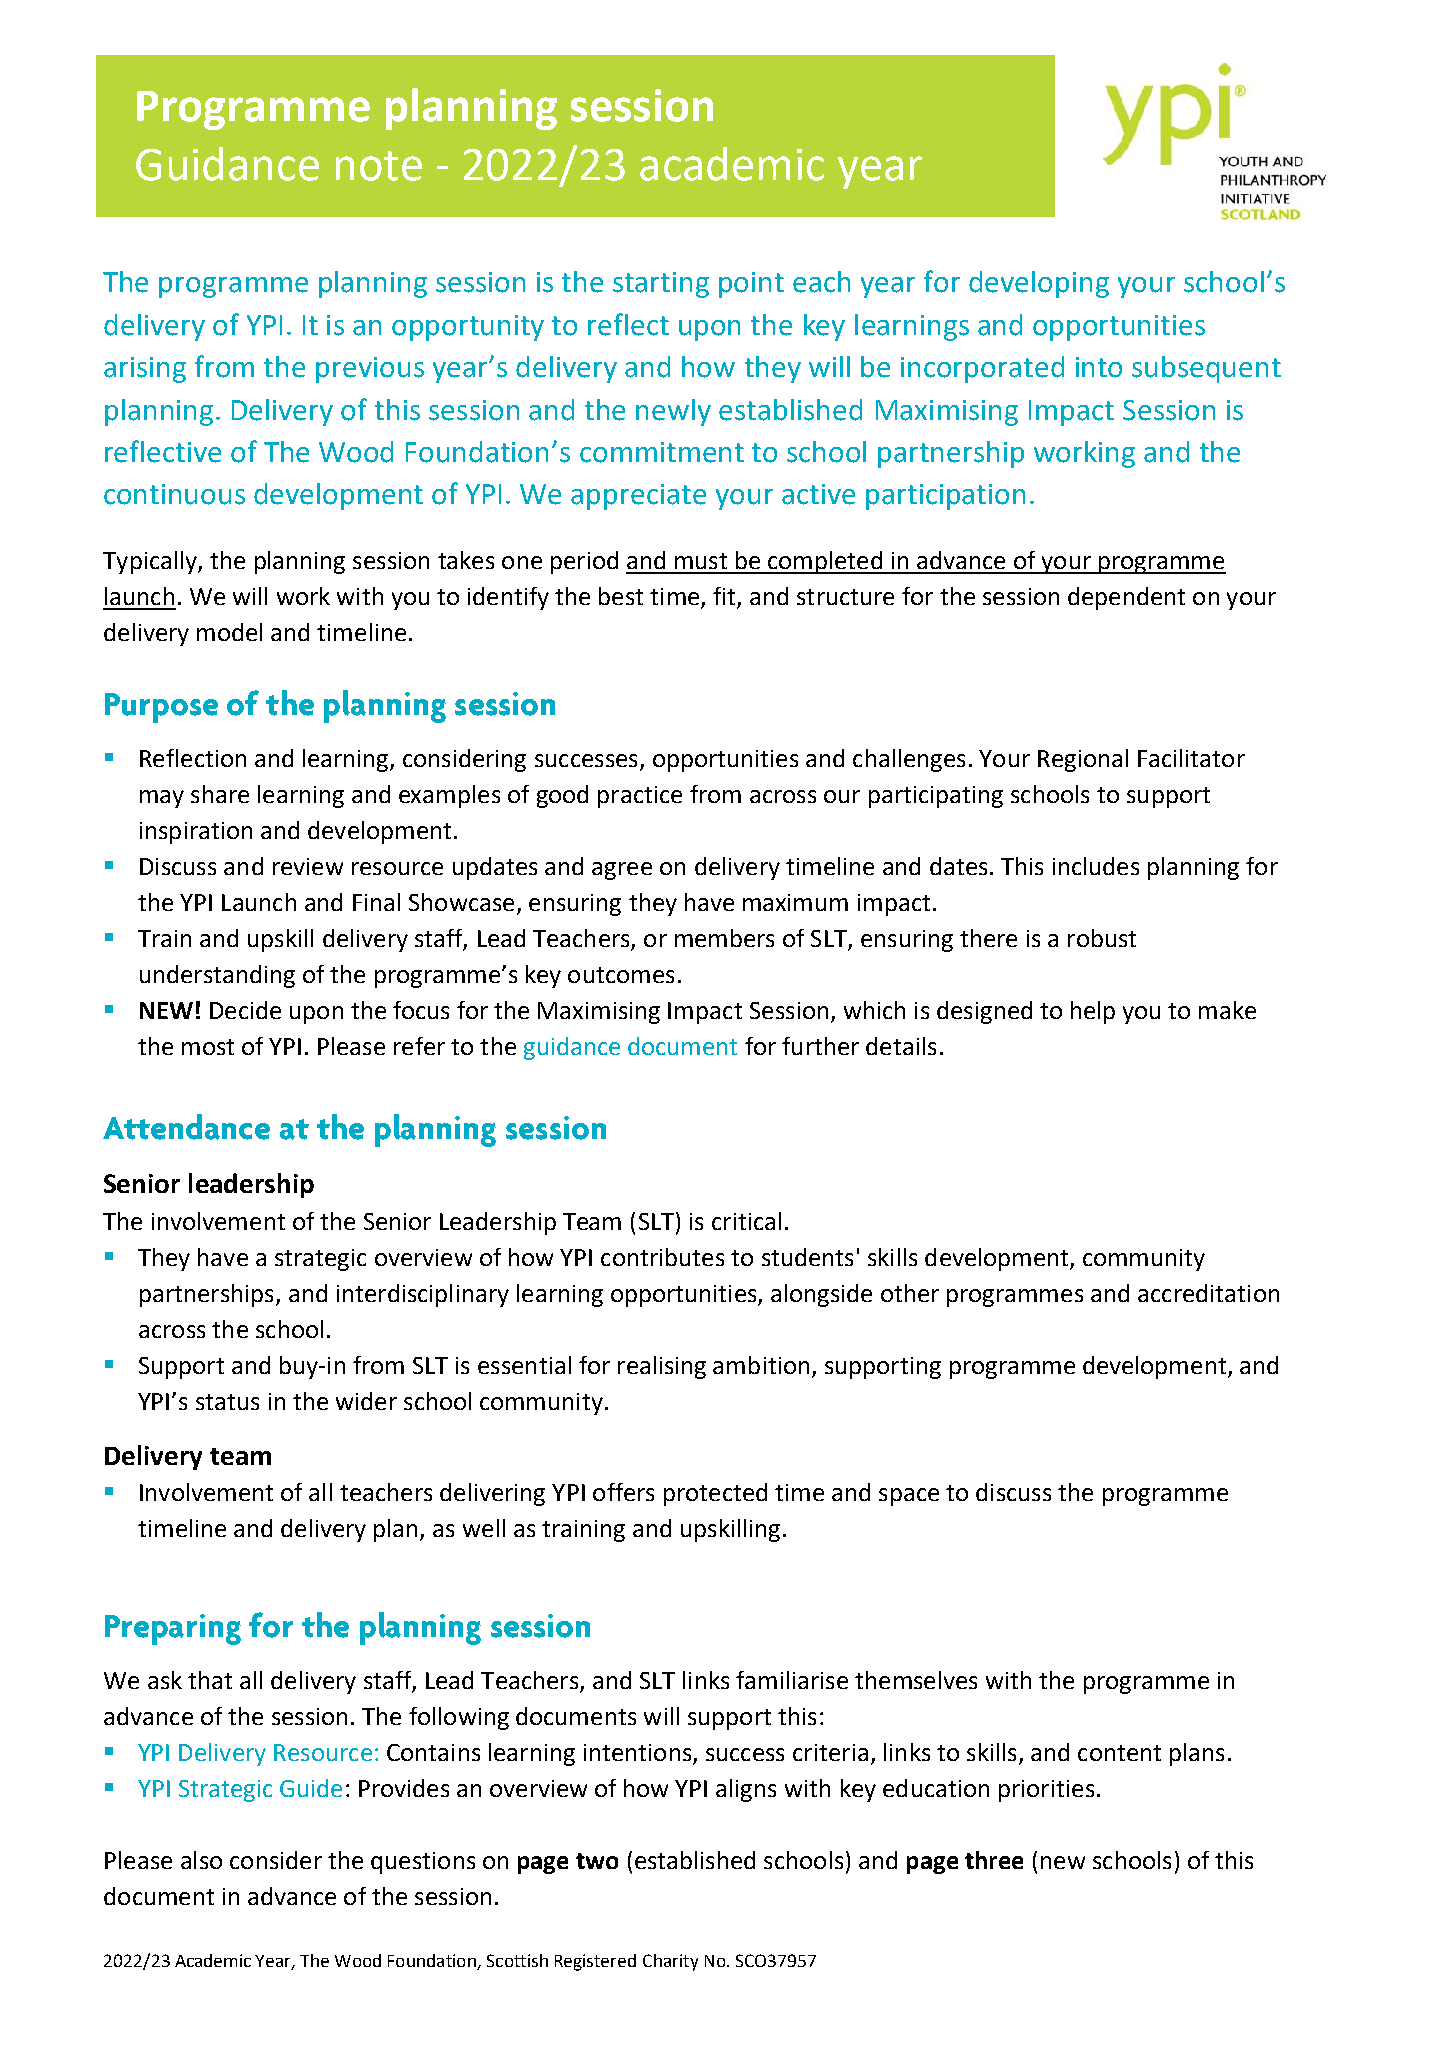 The height and width of the screenshot is (2048, 1448). What do you see at coordinates (1083, 760) in the screenshot?
I see `Regional` at bounding box center [1083, 760].
